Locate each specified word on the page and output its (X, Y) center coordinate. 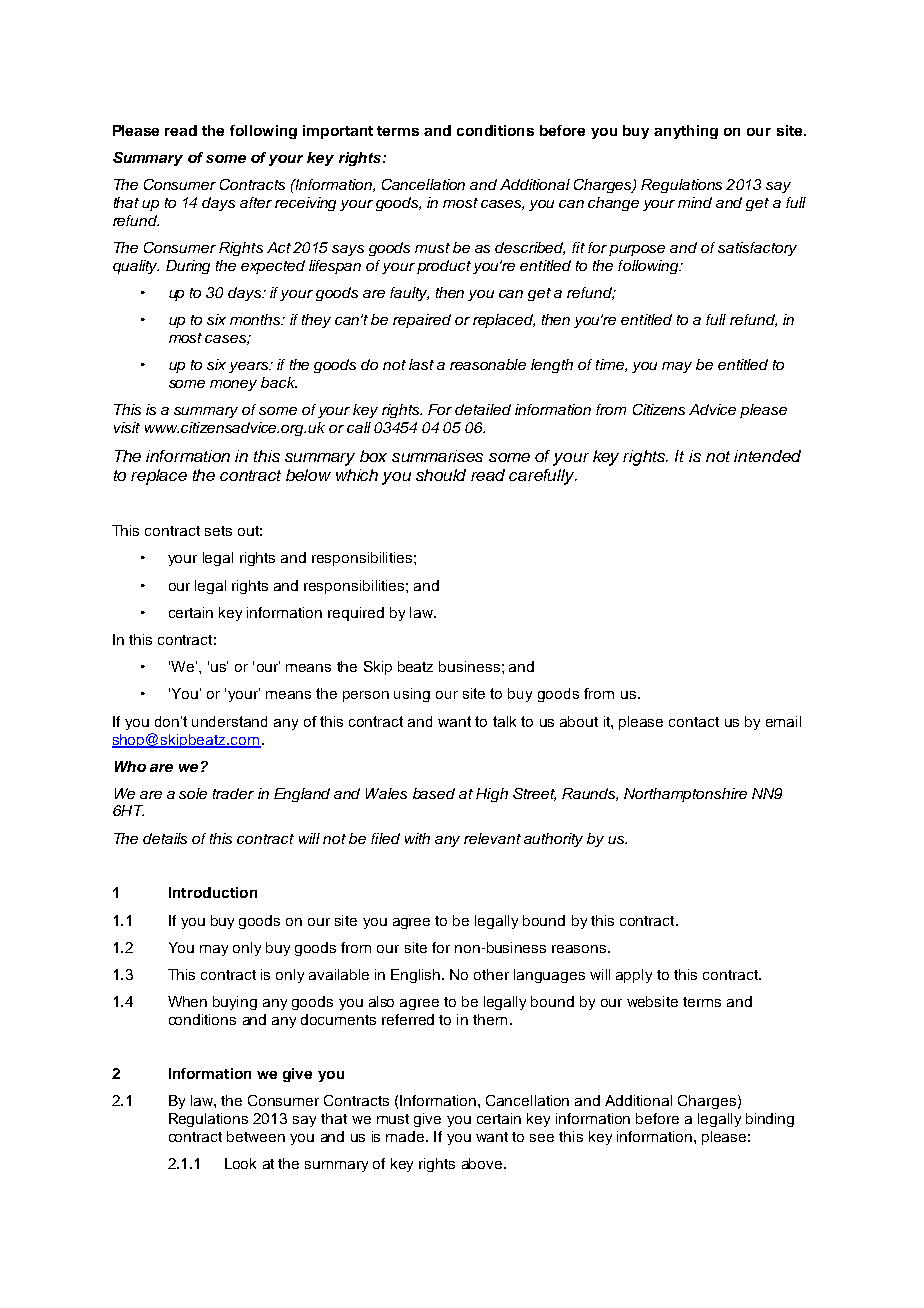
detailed (483, 409)
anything (686, 132)
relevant (492, 838)
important (338, 132)
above (483, 1163)
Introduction (213, 892)
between (256, 1136)
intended (767, 456)
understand (229, 721)
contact (694, 722)
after (256, 202)
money (233, 385)
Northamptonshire (685, 795)
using (412, 695)
